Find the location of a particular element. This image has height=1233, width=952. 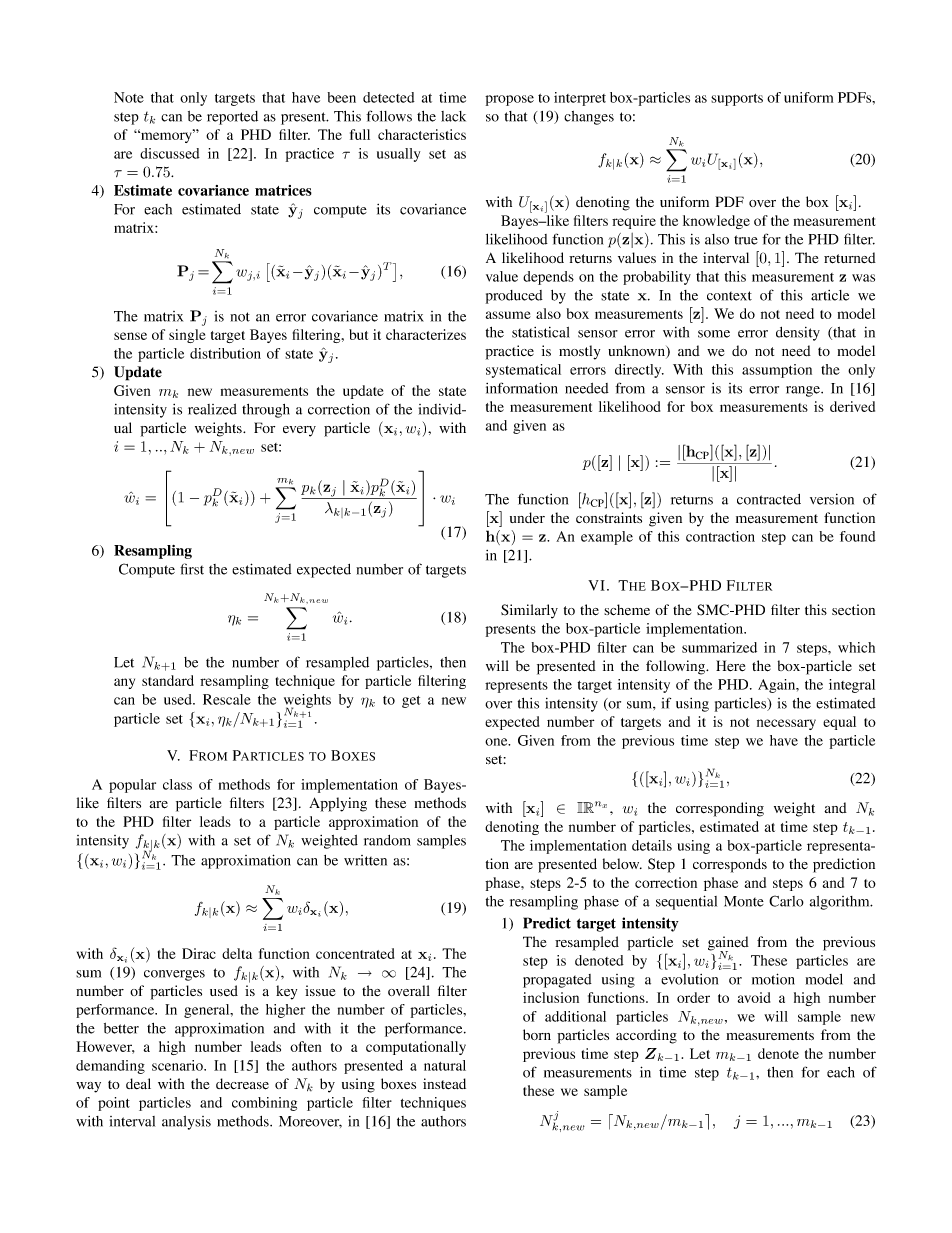

memory is located at coordinates (167, 136).
